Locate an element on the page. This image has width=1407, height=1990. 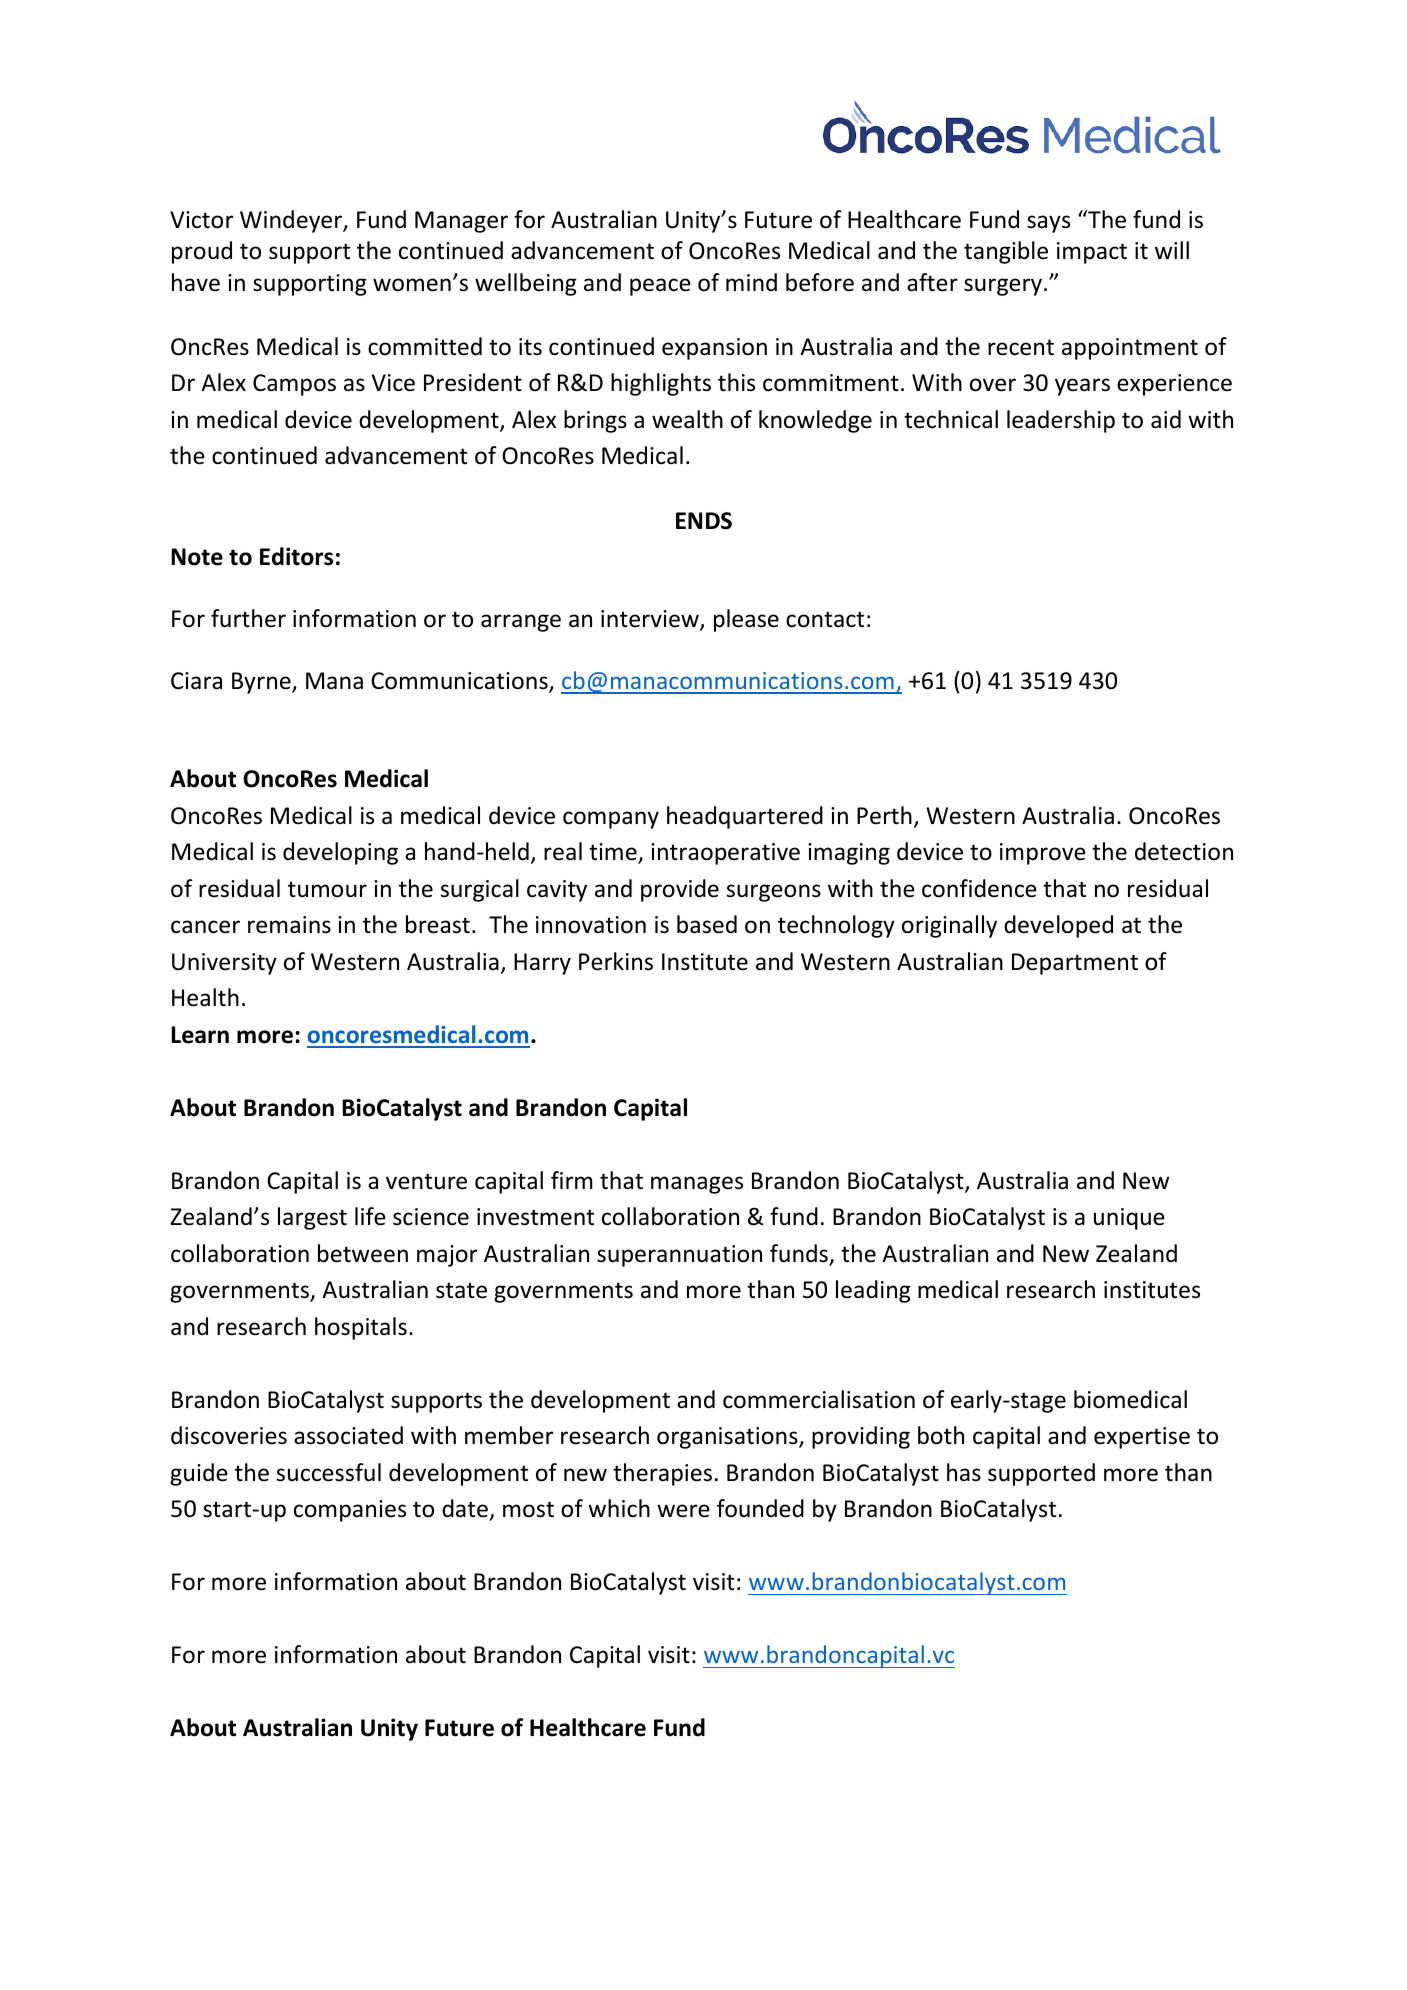
peace is located at coordinates (660, 287).
